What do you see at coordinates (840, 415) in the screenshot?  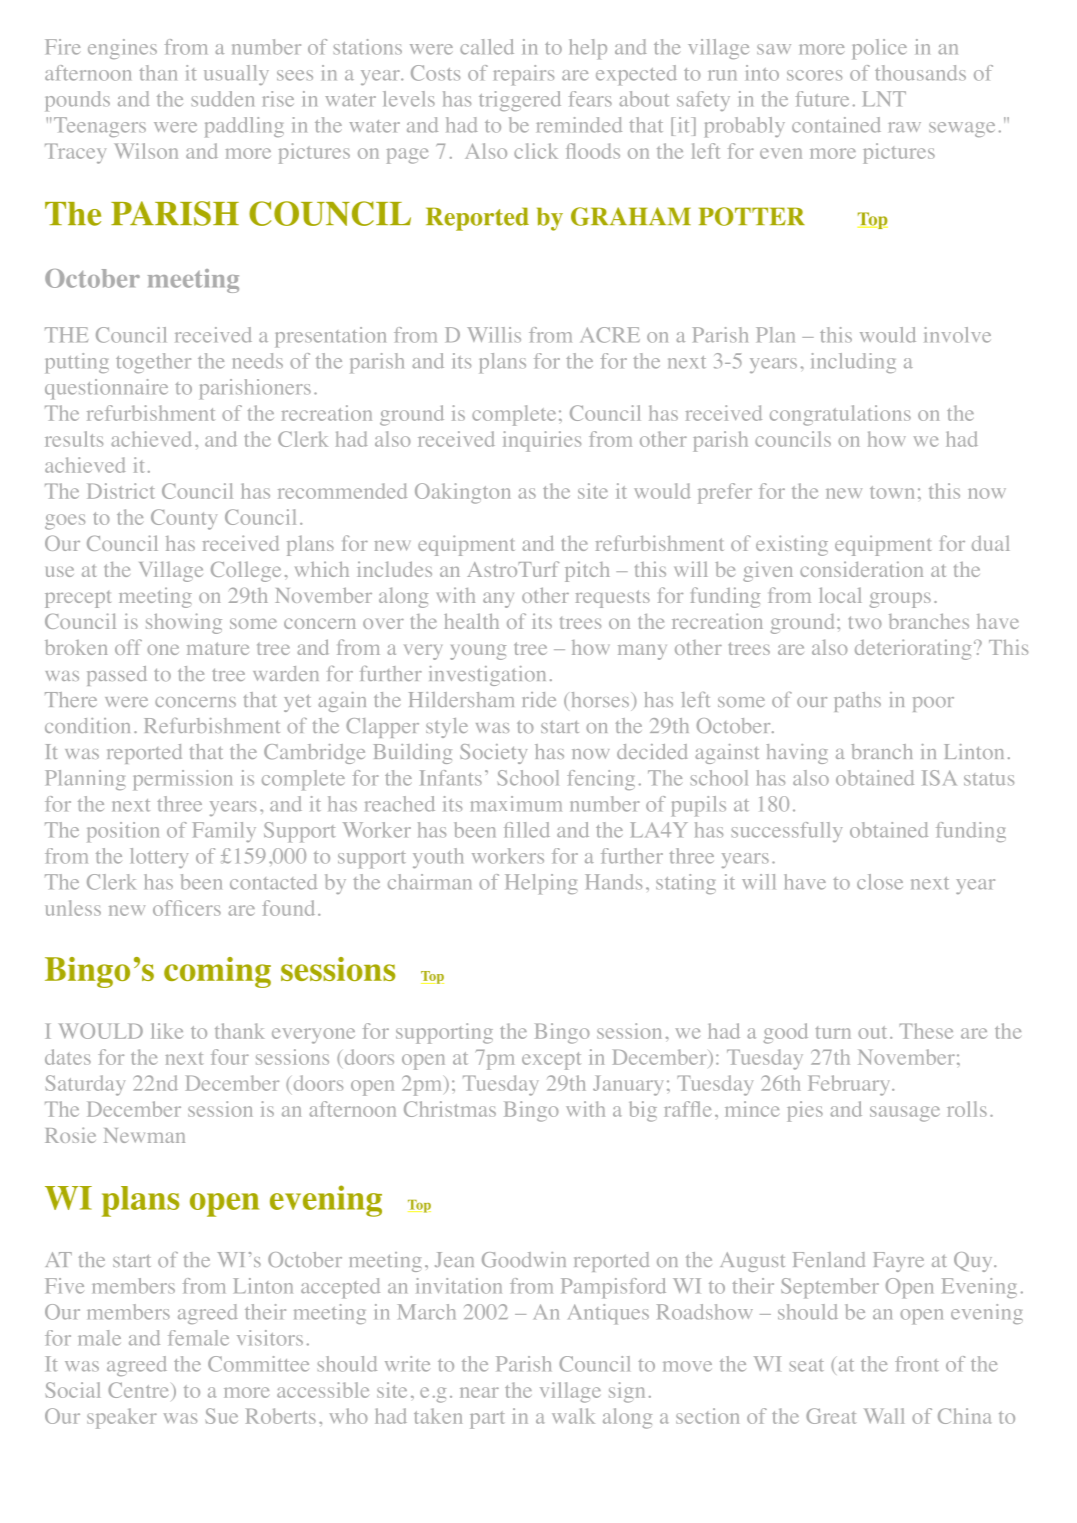 I see `congratulations` at bounding box center [840, 415].
